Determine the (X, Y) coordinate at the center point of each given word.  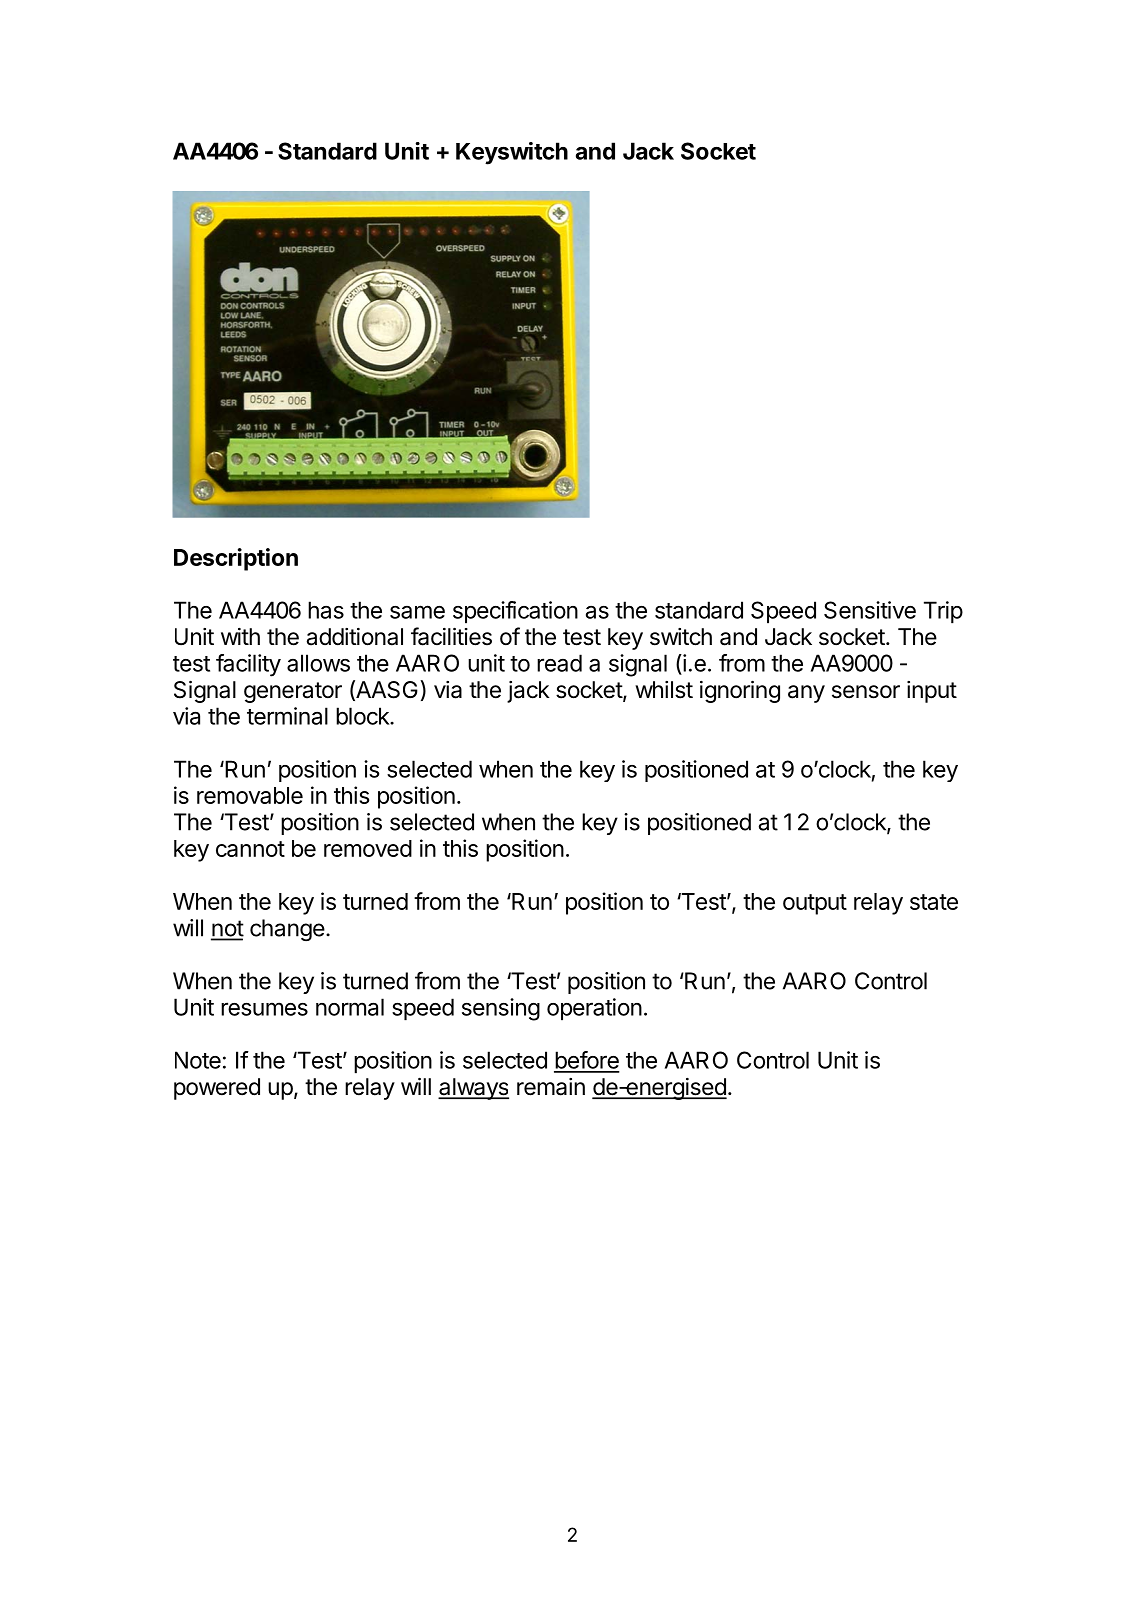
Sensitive (870, 610)
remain (551, 1087)
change (287, 930)
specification (515, 612)
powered (217, 1089)
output (815, 904)
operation (594, 1009)
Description (236, 559)
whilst (664, 690)
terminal (287, 716)
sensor (866, 692)
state (934, 902)
